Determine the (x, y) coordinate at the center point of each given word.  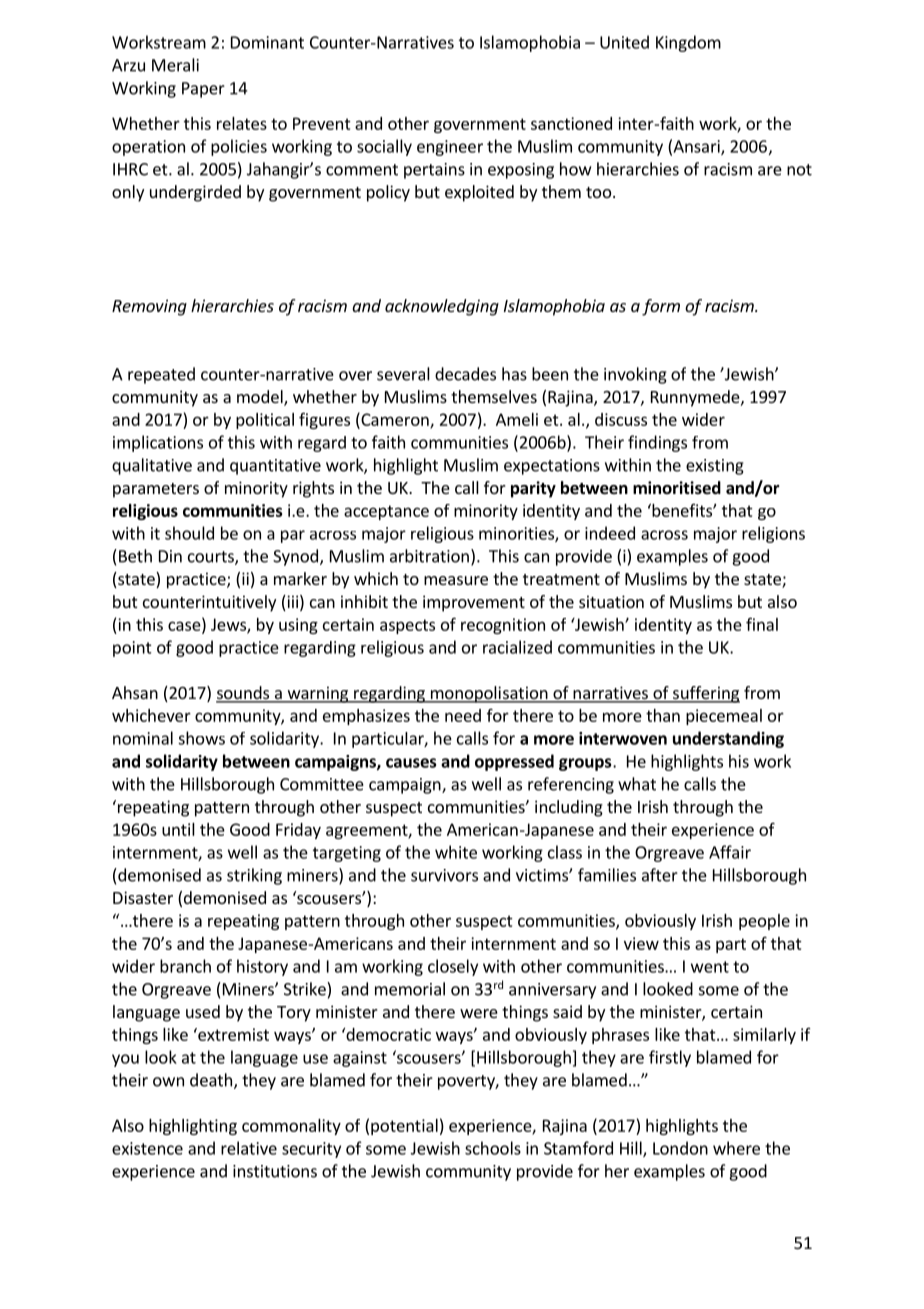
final (762, 624)
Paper (203, 90)
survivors (444, 875)
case (185, 627)
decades (465, 374)
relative (249, 1148)
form (661, 307)
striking (254, 876)
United (624, 42)
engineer (450, 148)
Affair (730, 852)
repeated (161, 375)
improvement (474, 603)
